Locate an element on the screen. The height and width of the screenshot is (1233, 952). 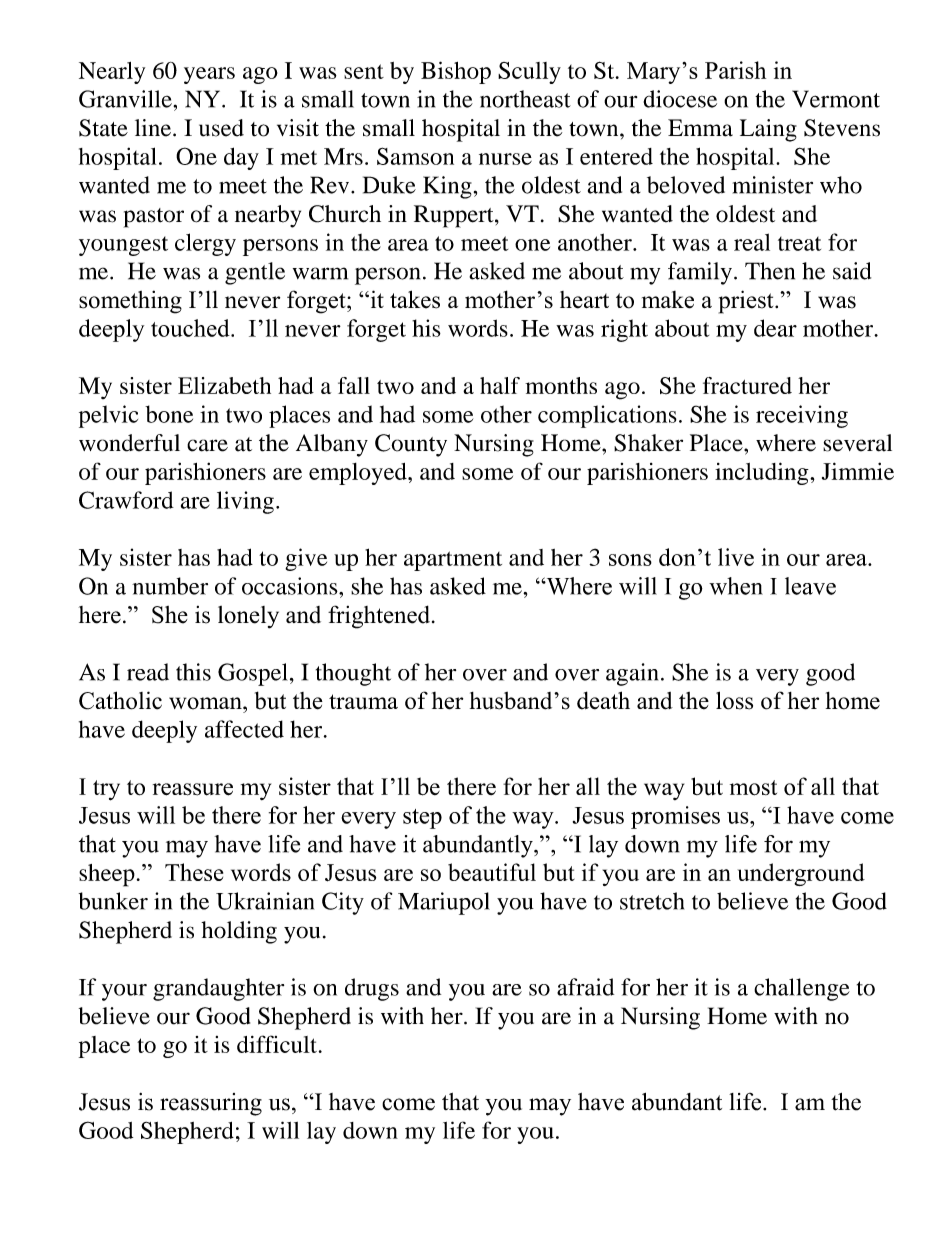
when is located at coordinates (736, 586).
